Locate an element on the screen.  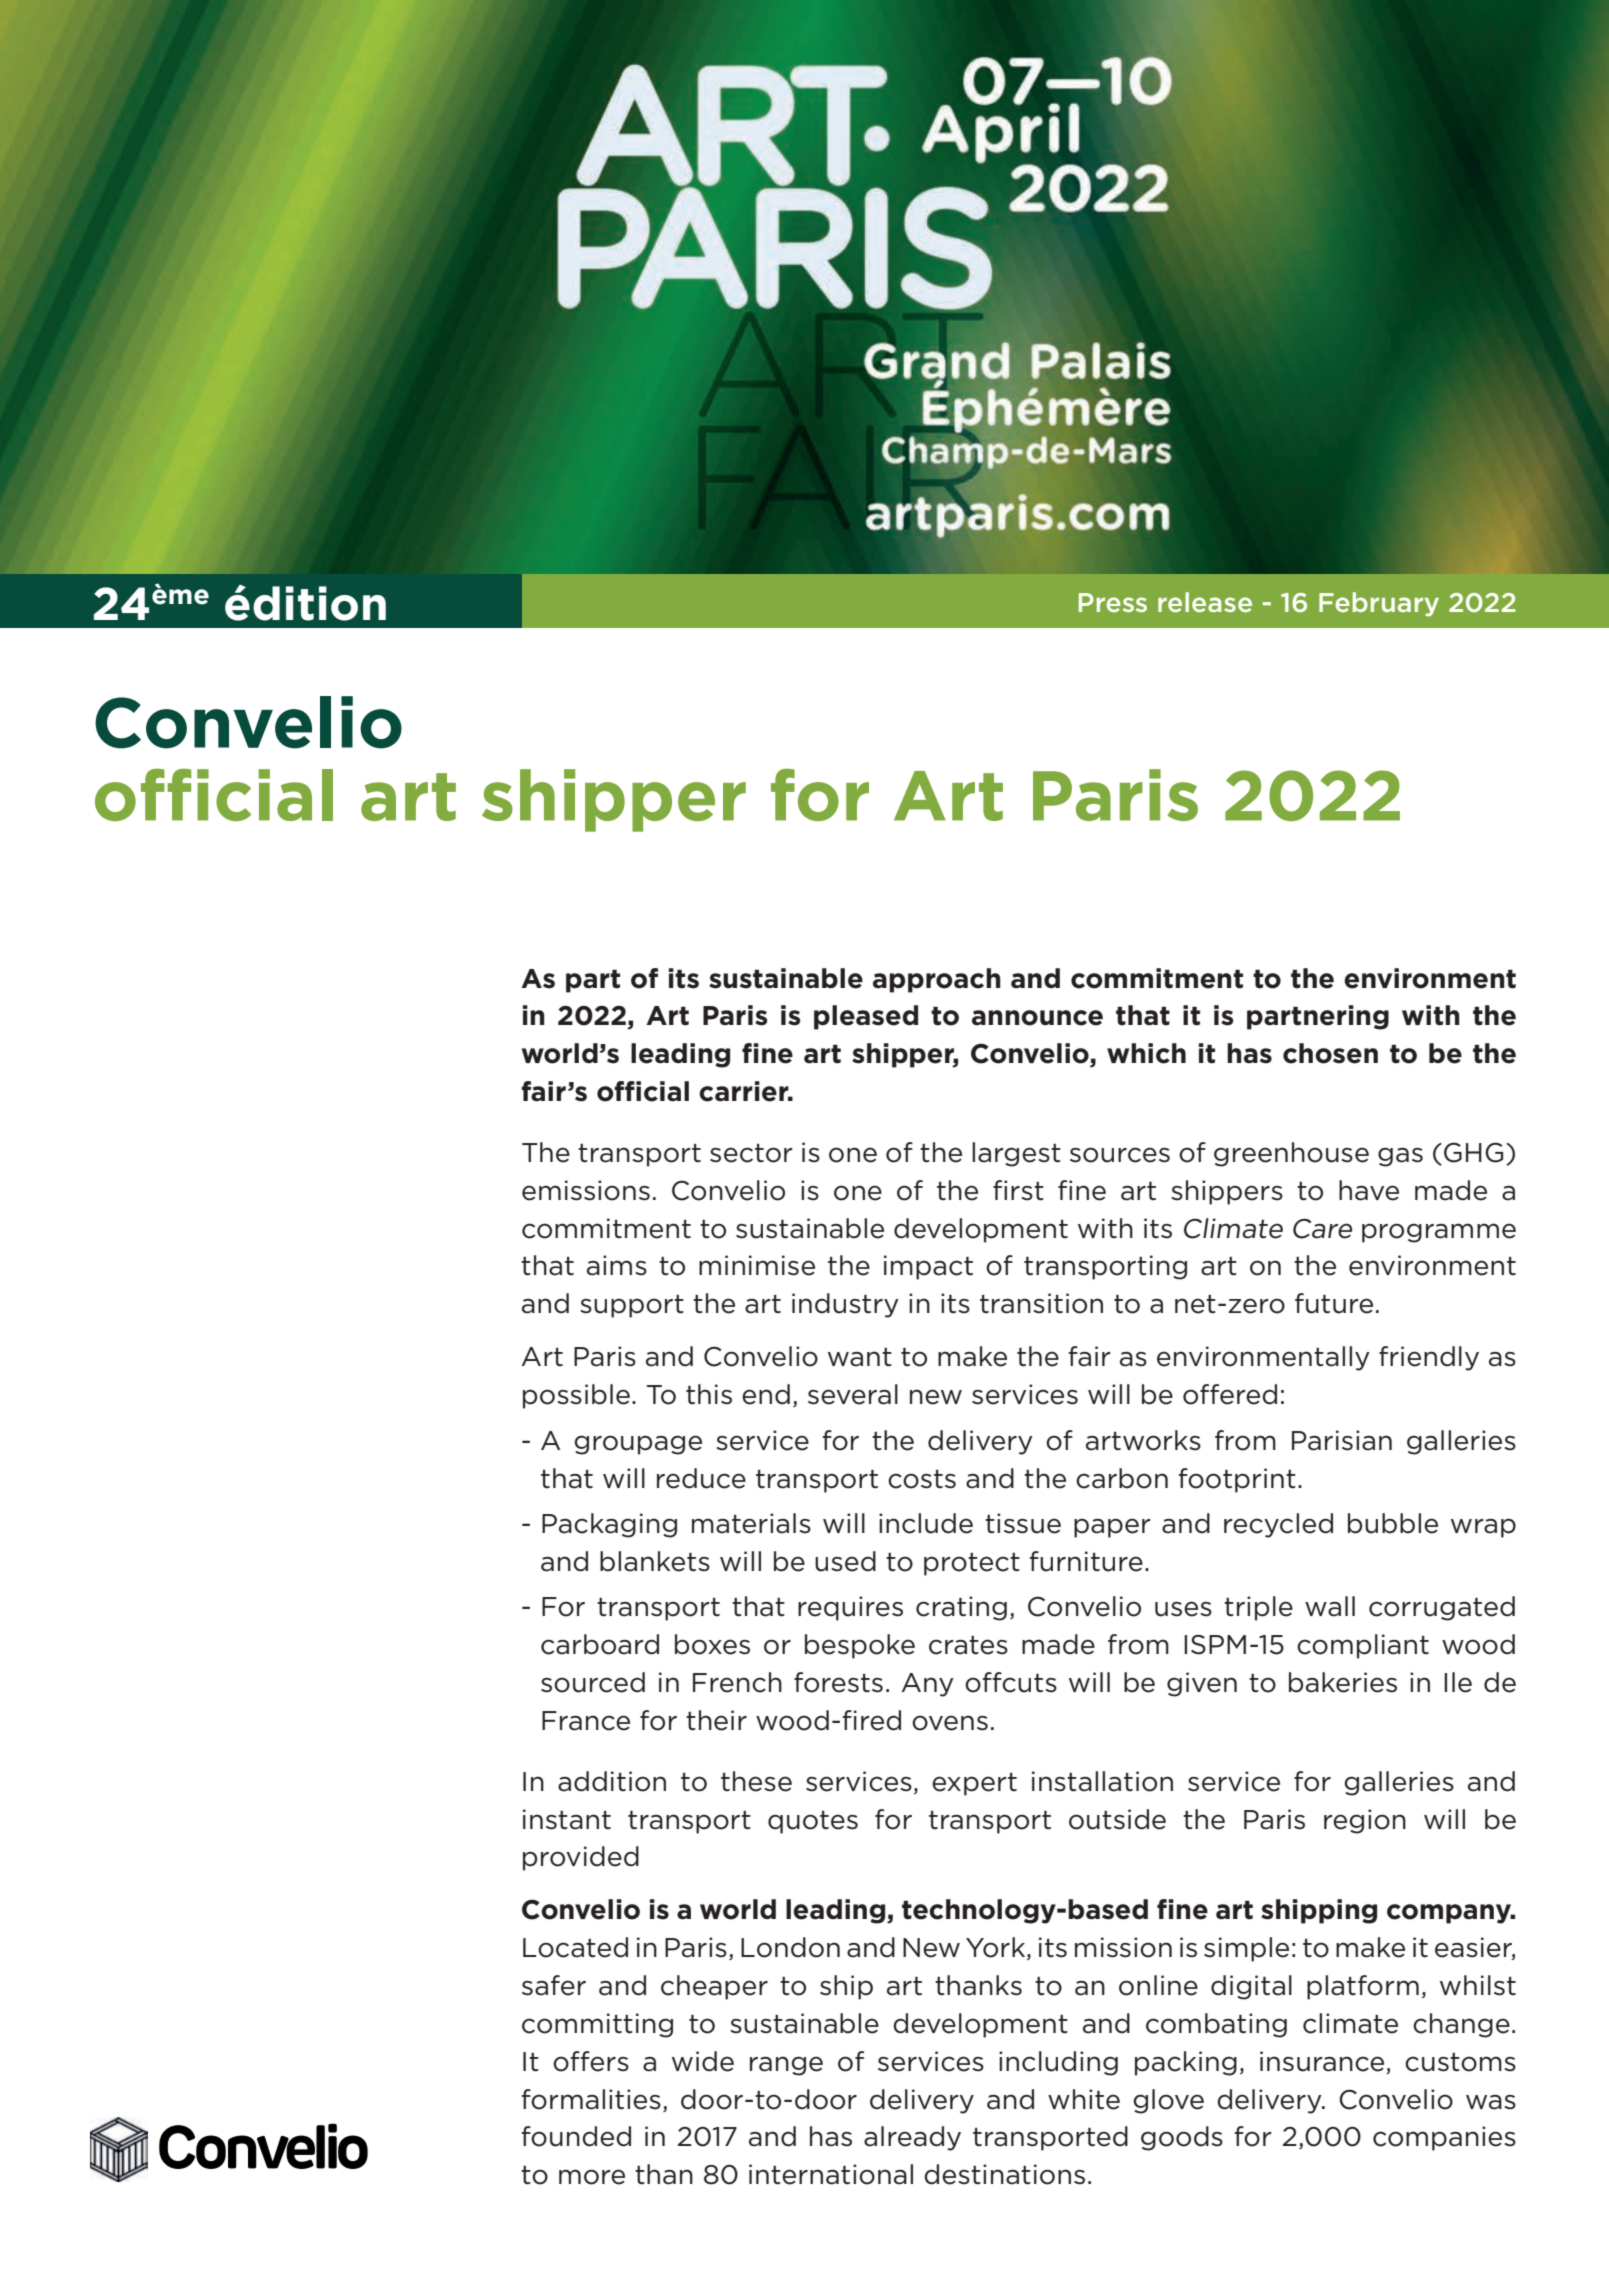
sector is located at coordinates (751, 1153).
